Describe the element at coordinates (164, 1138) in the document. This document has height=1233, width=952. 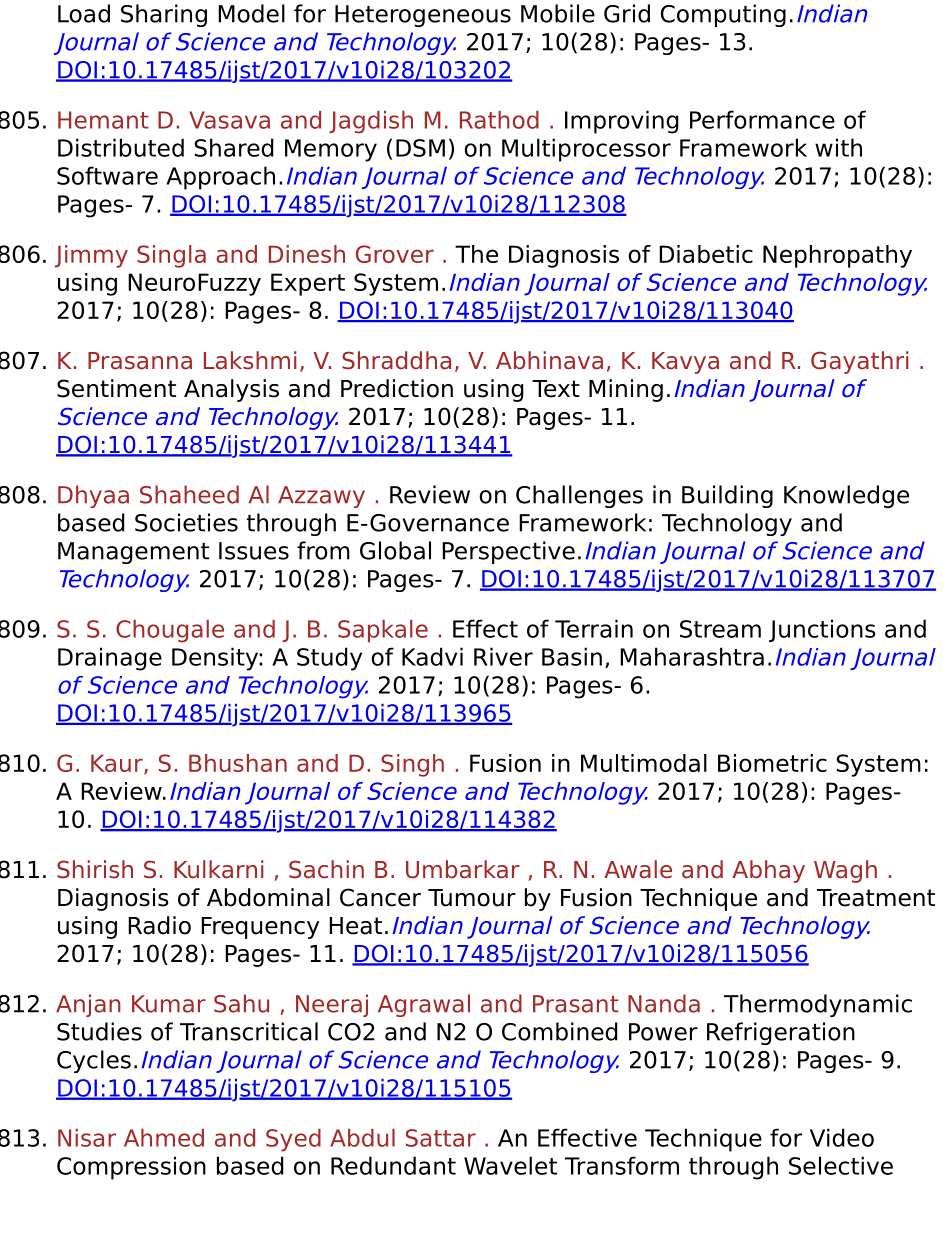
I see `Ahmed` at that location.
